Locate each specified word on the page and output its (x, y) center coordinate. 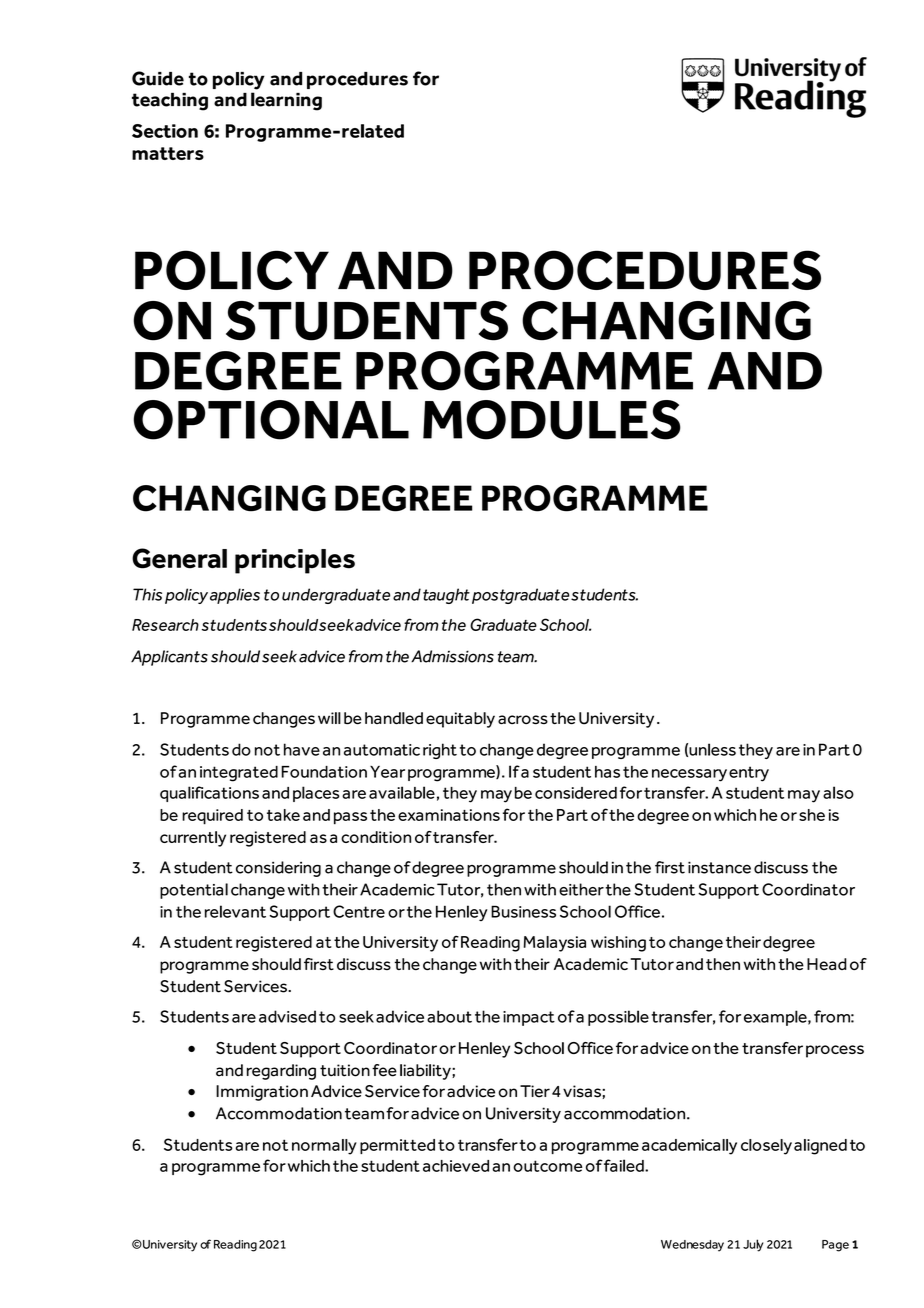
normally (324, 1147)
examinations (449, 815)
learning (286, 101)
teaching (170, 102)
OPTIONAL (271, 420)
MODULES (552, 420)
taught (446, 596)
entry (749, 774)
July (753, 1245)
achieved (456, 1166)
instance (719, 867)
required (212, 817)
